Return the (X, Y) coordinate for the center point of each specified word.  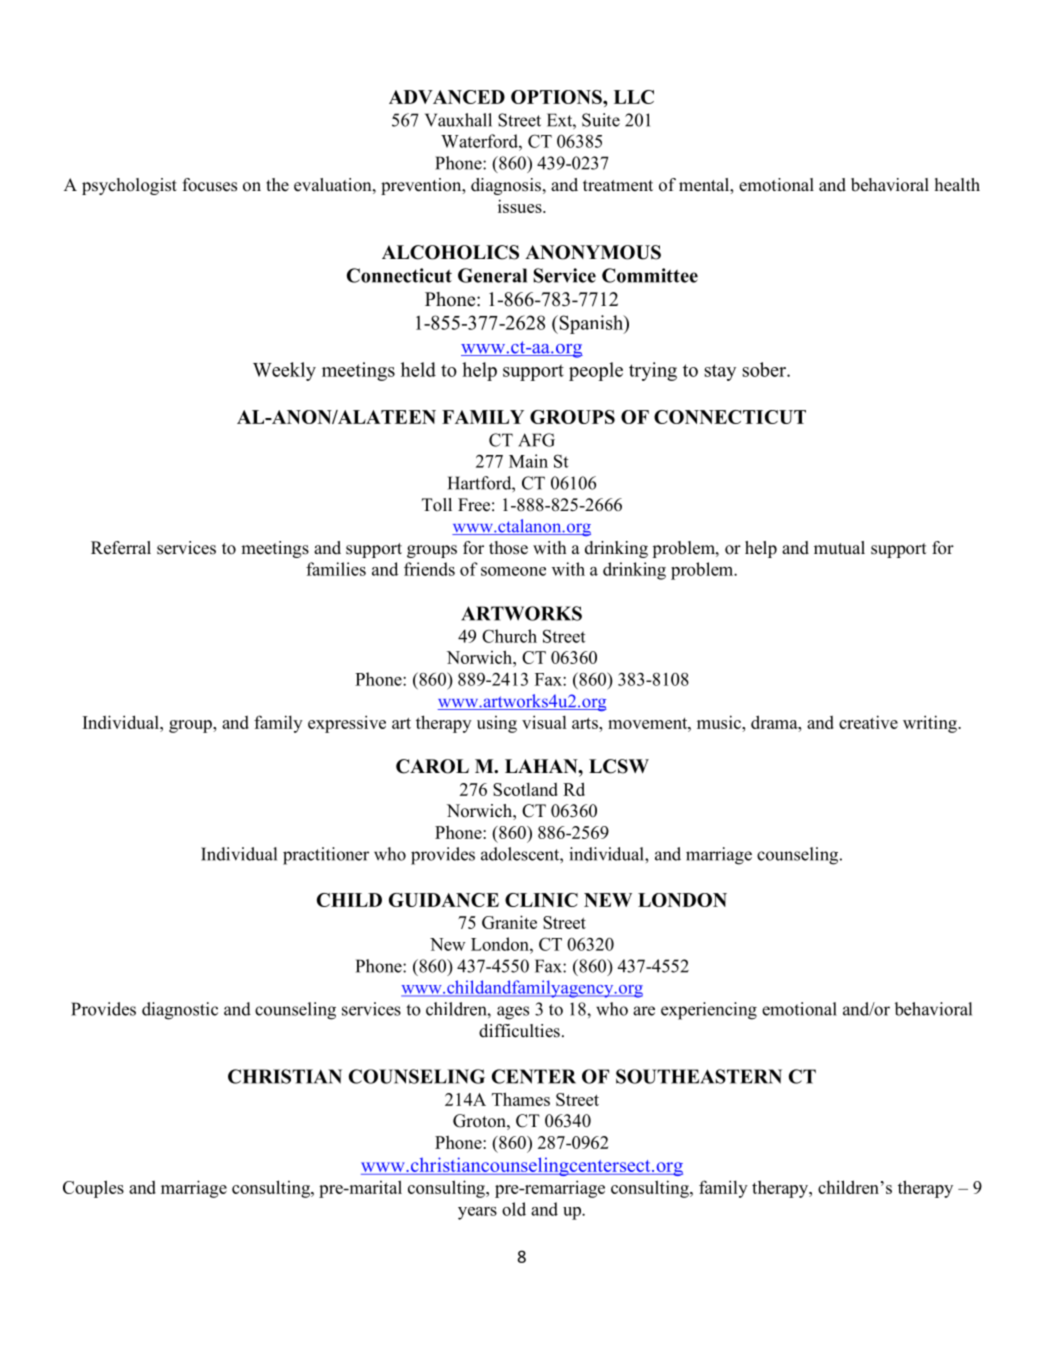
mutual (839, 547)
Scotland (525, 789)
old (514, 1209)
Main (528, 461)
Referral (121, 548)
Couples (93, 1189)
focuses (209, 185)
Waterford (480, 141)
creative (868, 722)
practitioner (326, 856)
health (957, 185)
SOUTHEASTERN (699, 1076)
